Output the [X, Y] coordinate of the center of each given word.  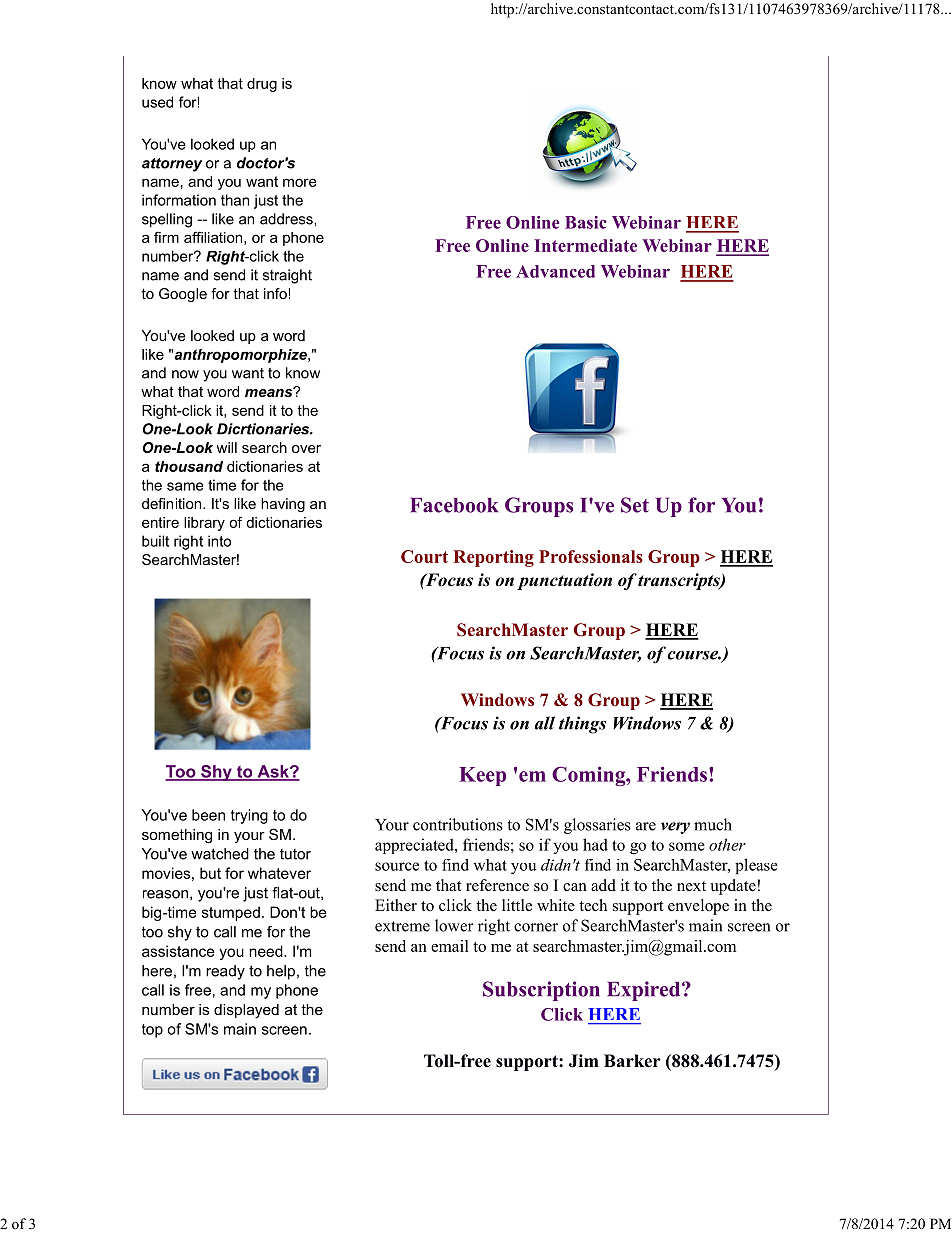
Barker [632, 1061]
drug [262, 85]
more [299, 182]
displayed [246, 1011]
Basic [586, 222]
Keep [482, 776]
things [582, 725]
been [208, 815]
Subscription [541, 991]
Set [635, 505]
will [227, 447]
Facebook [454, 505]
